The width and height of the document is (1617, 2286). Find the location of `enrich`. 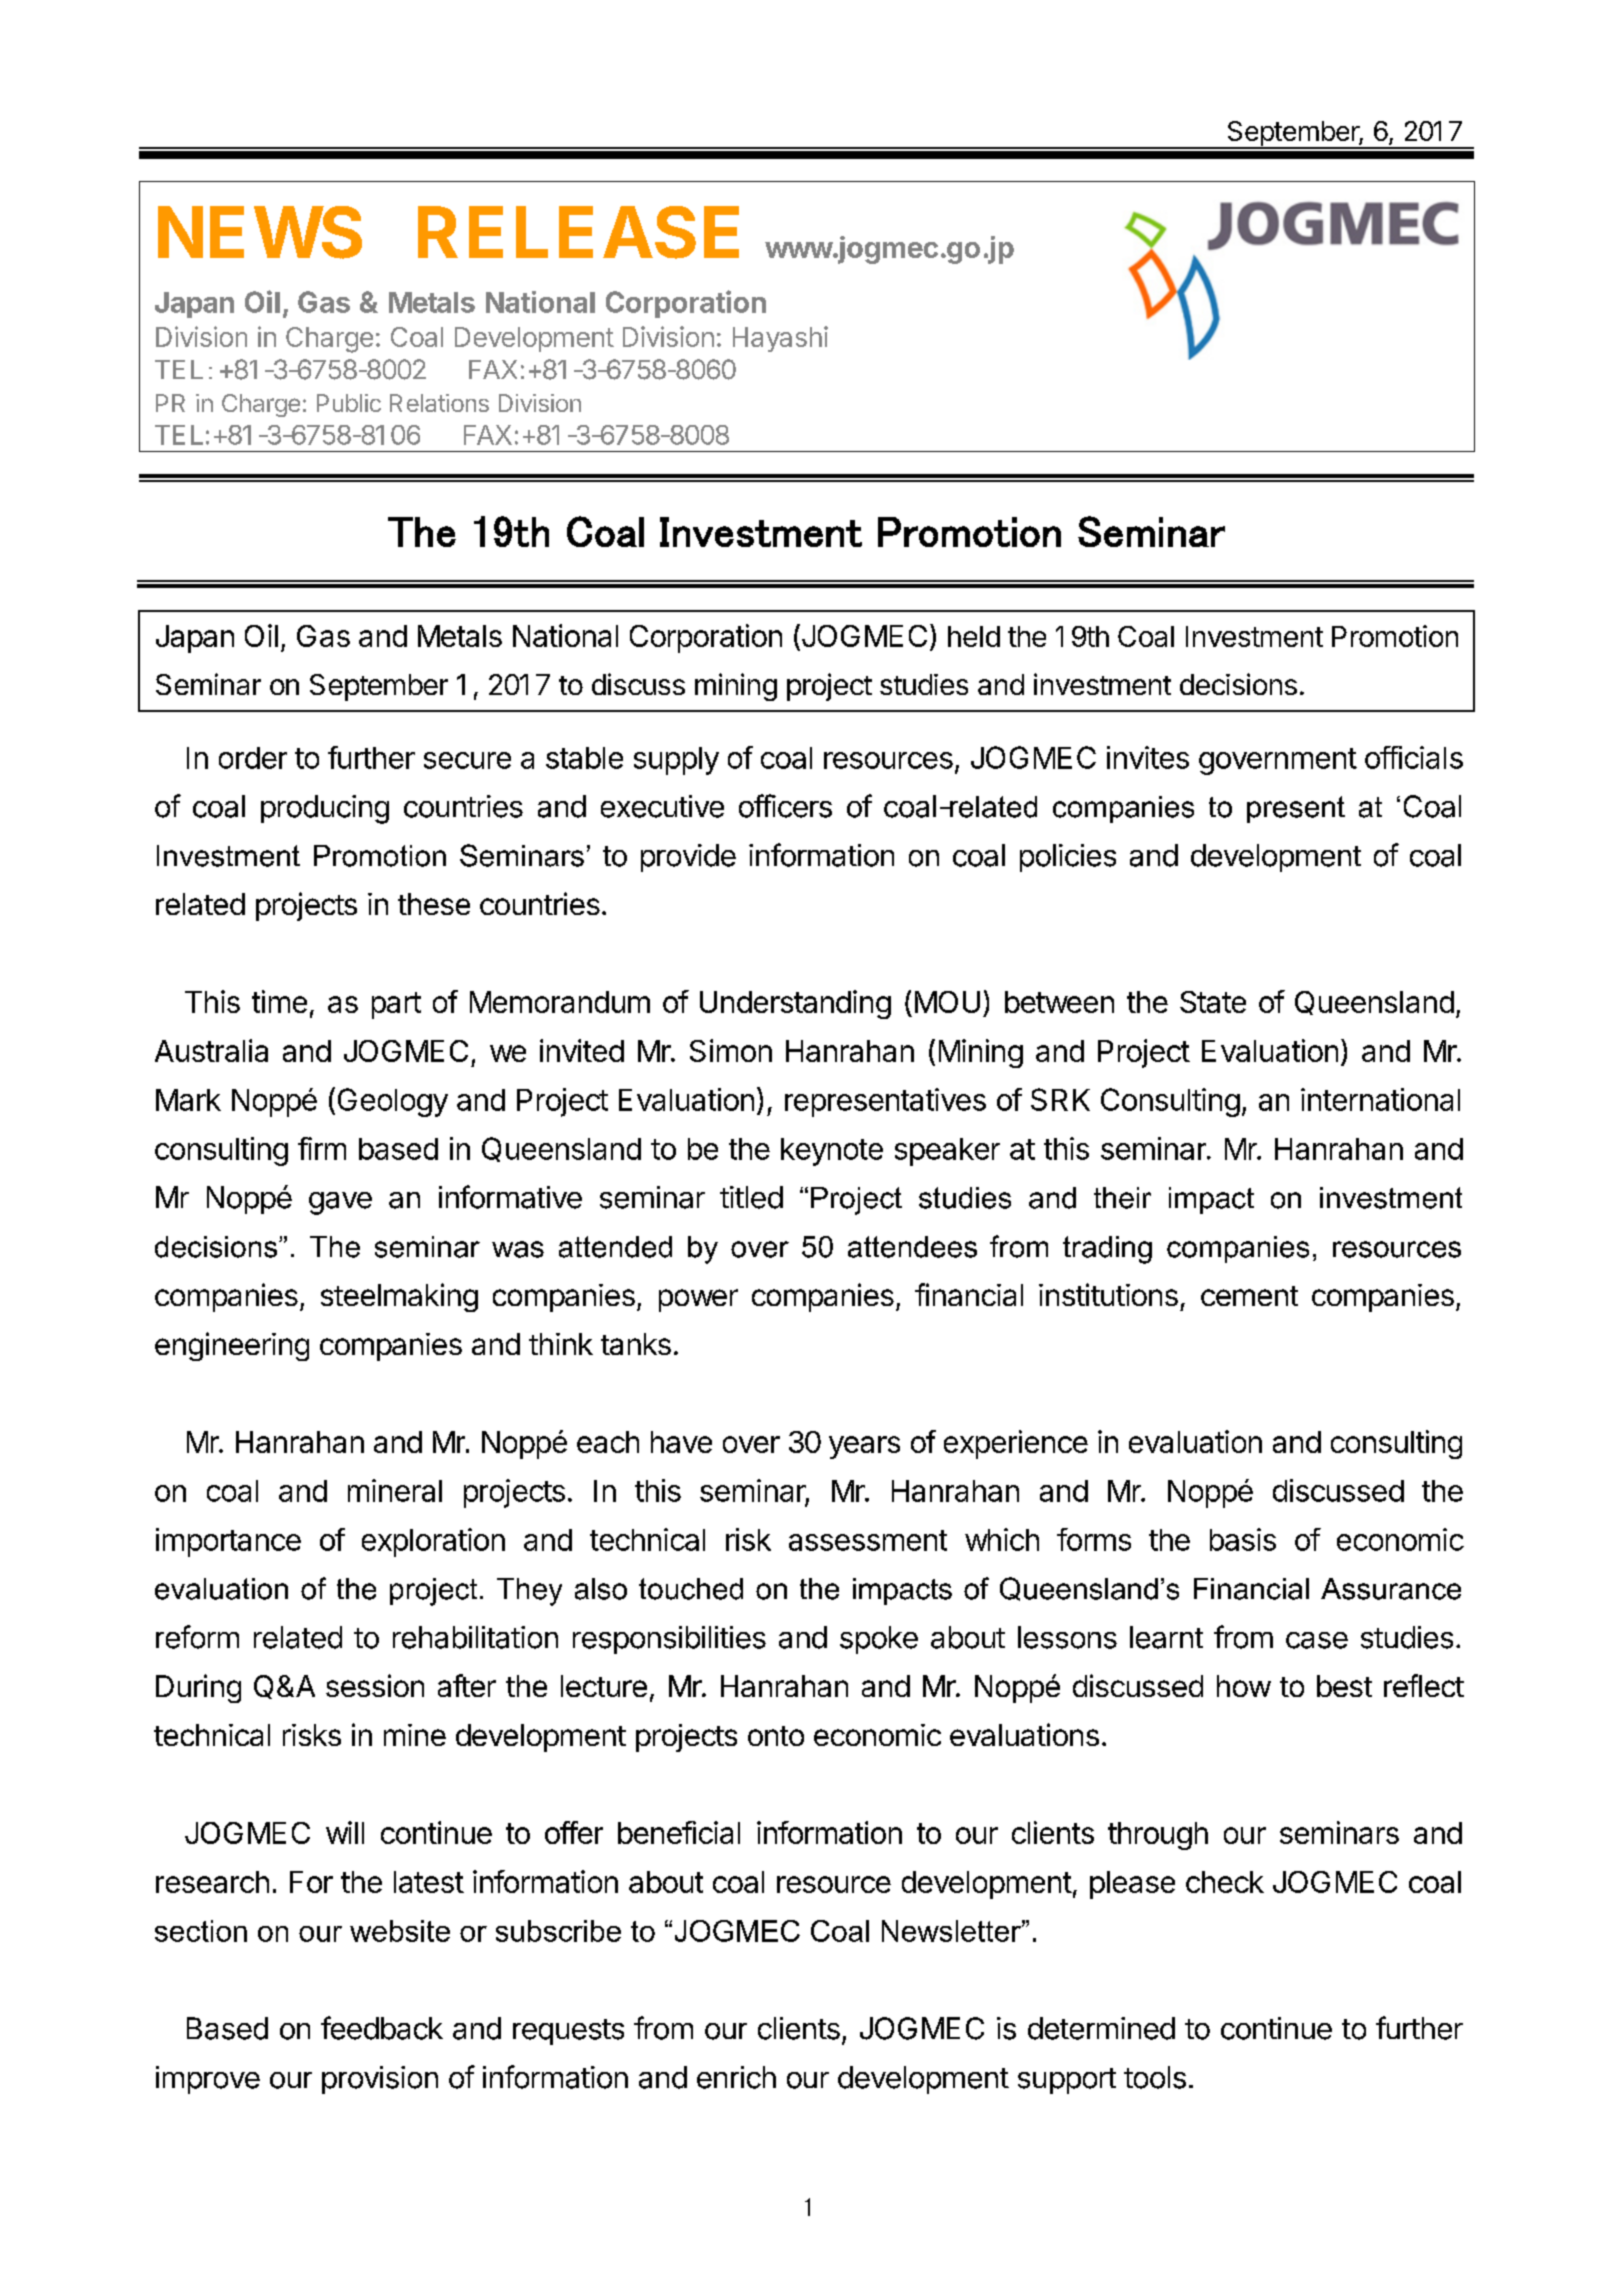

enrich is located at coordinates (736, 2077).
